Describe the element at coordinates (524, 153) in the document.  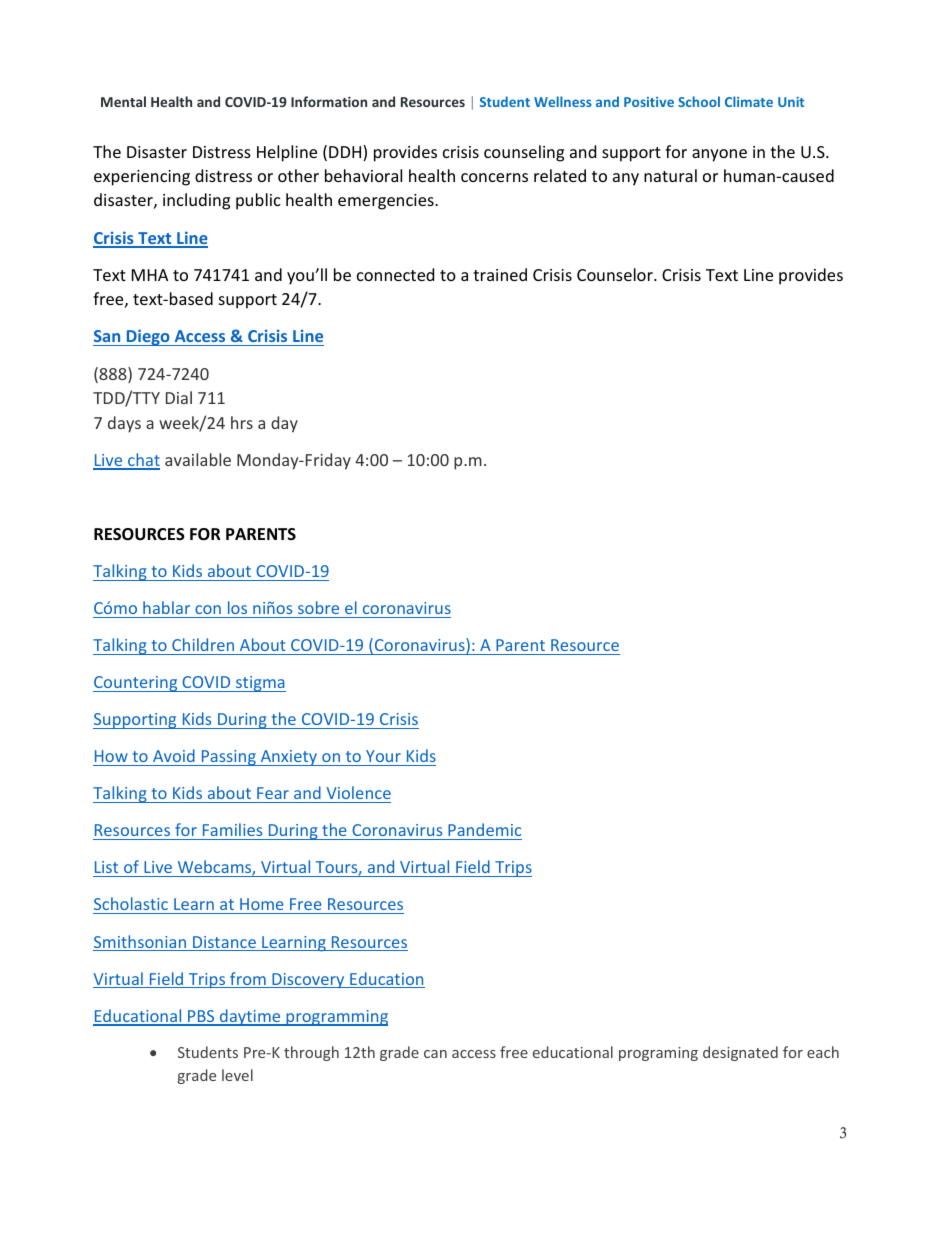
I see `counseling` at that location.
